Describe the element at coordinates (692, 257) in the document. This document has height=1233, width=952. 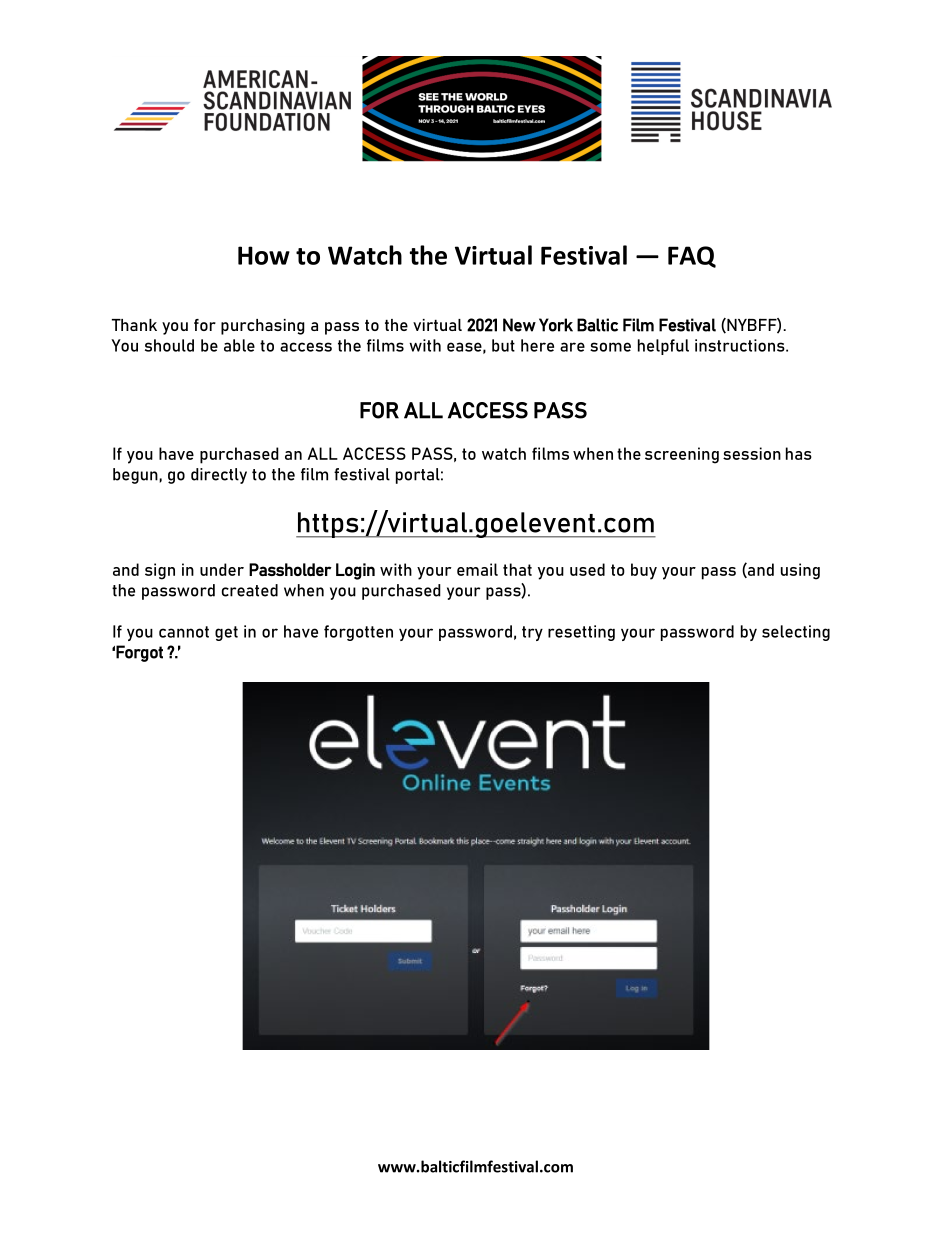
I see `FAQ` at that location.
